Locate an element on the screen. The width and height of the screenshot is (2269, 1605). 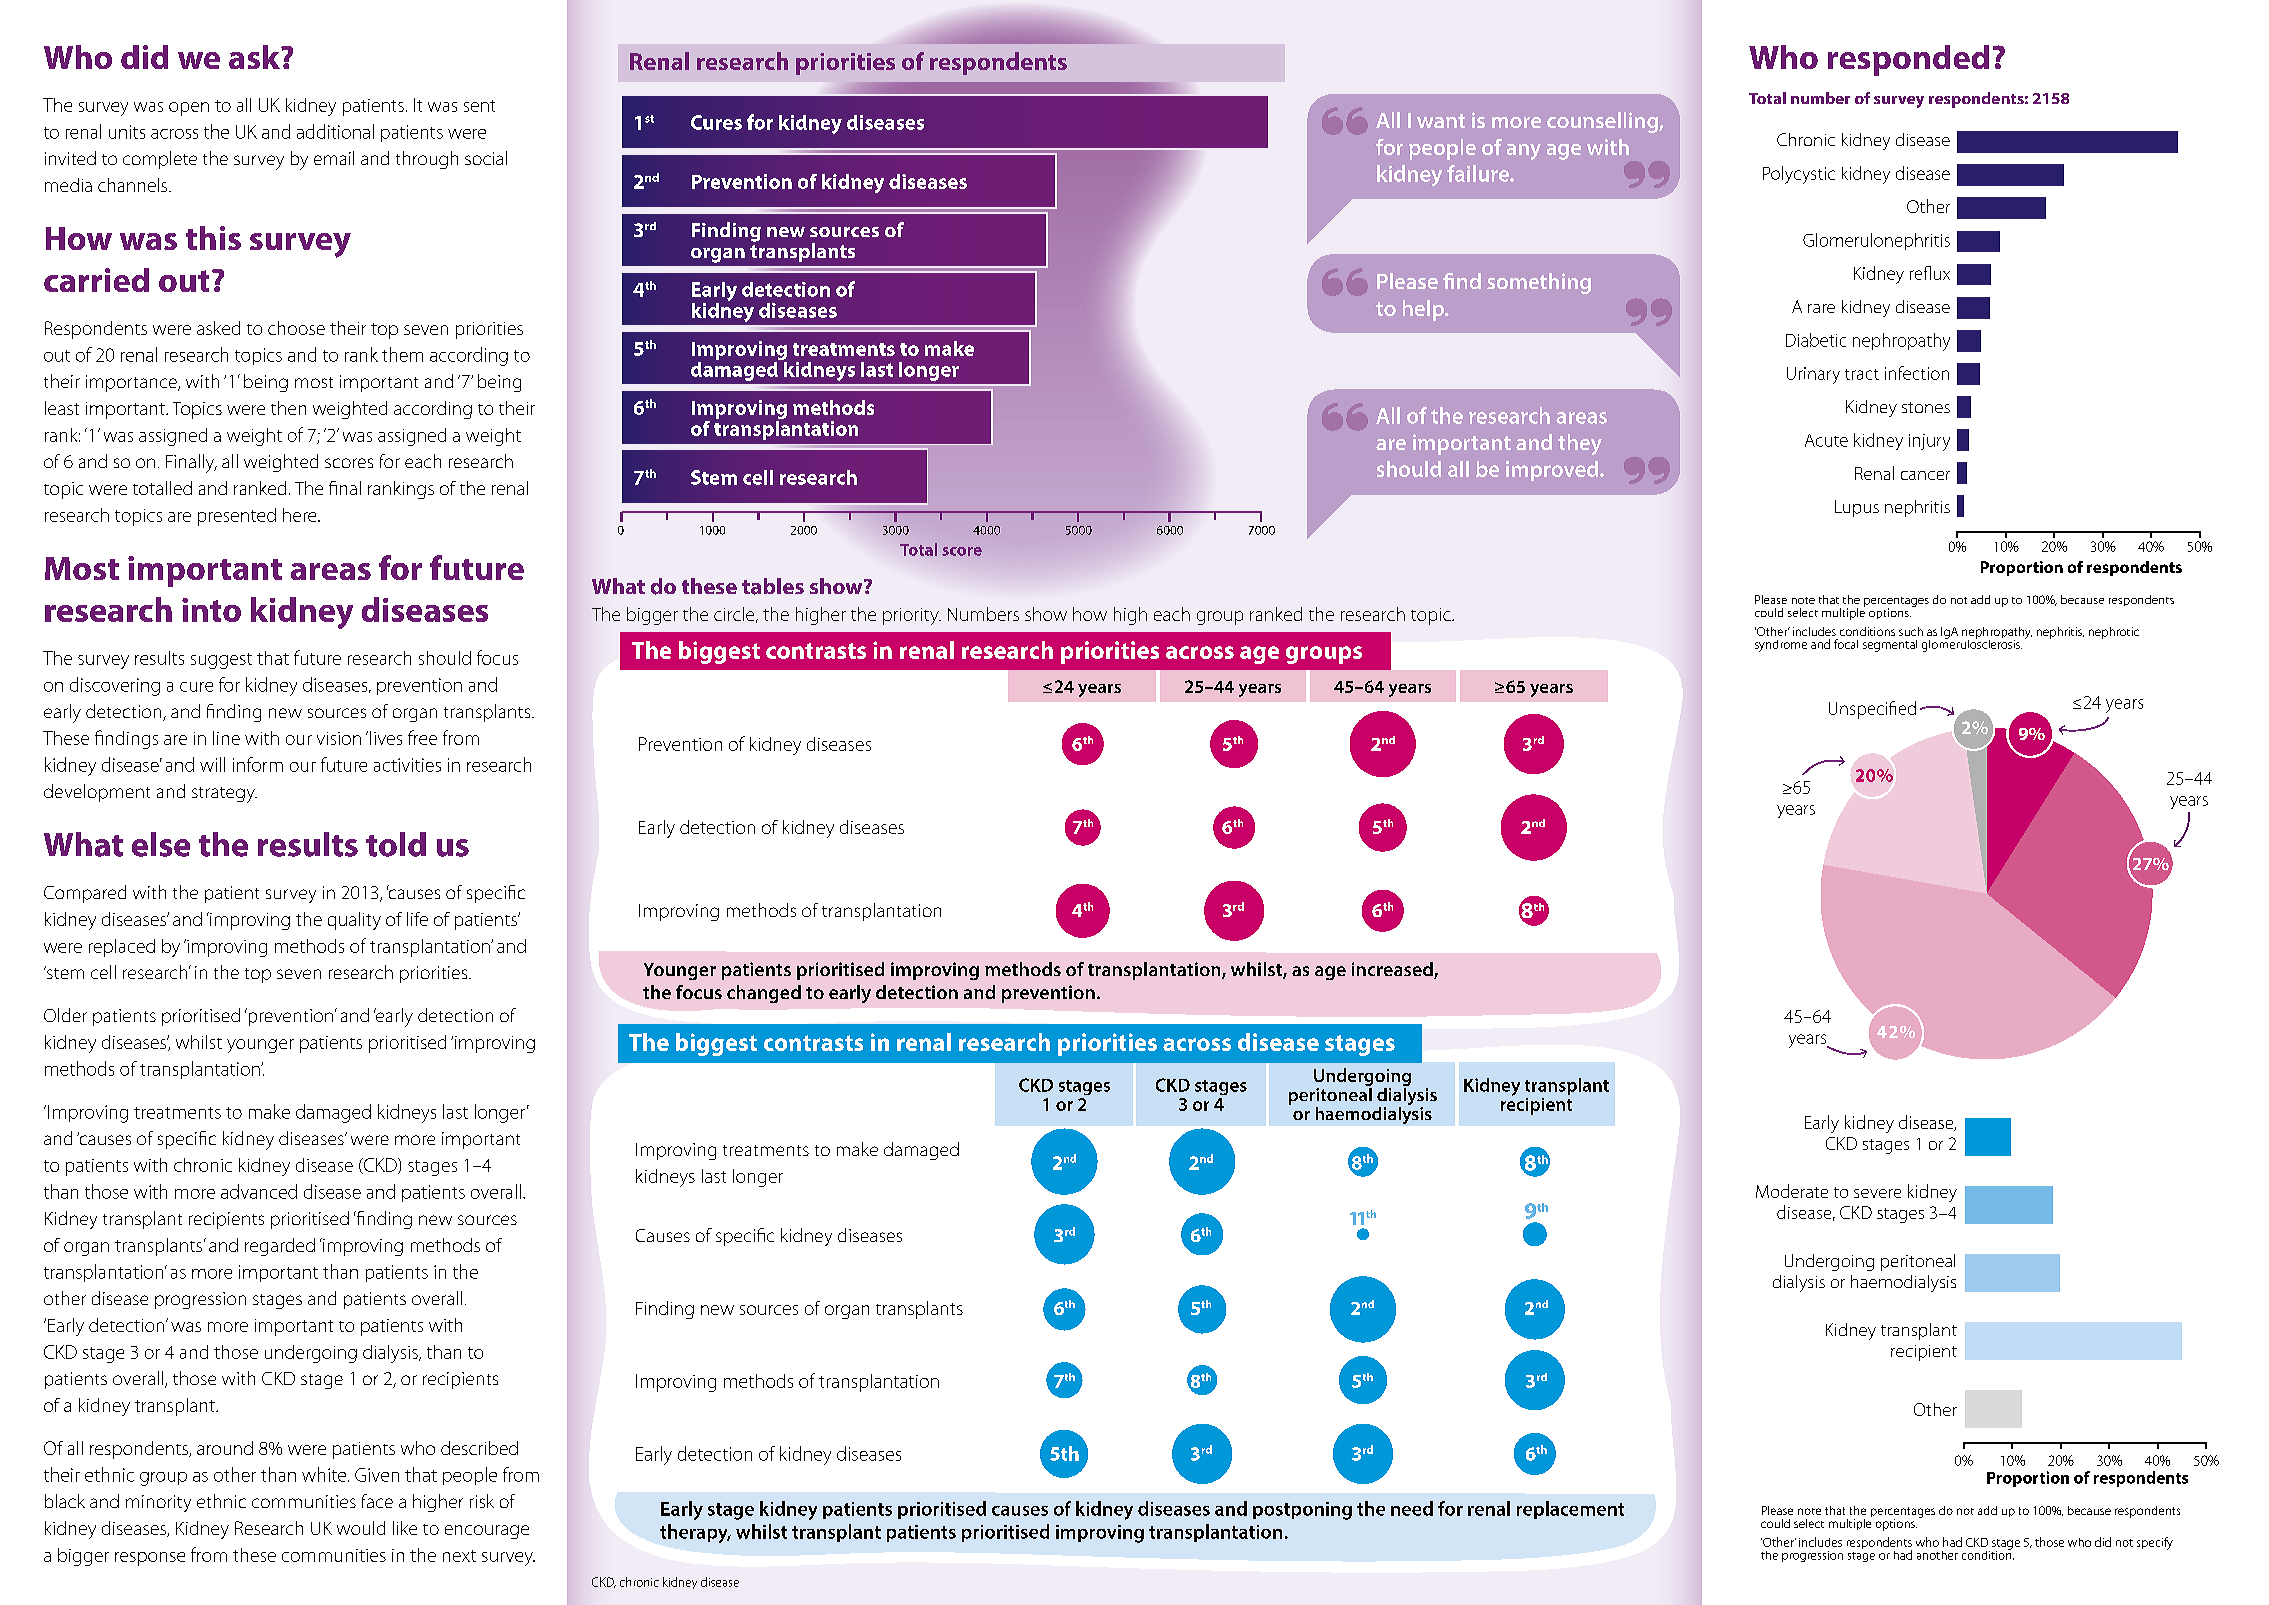
such is located at coordinates (1911, 631).
